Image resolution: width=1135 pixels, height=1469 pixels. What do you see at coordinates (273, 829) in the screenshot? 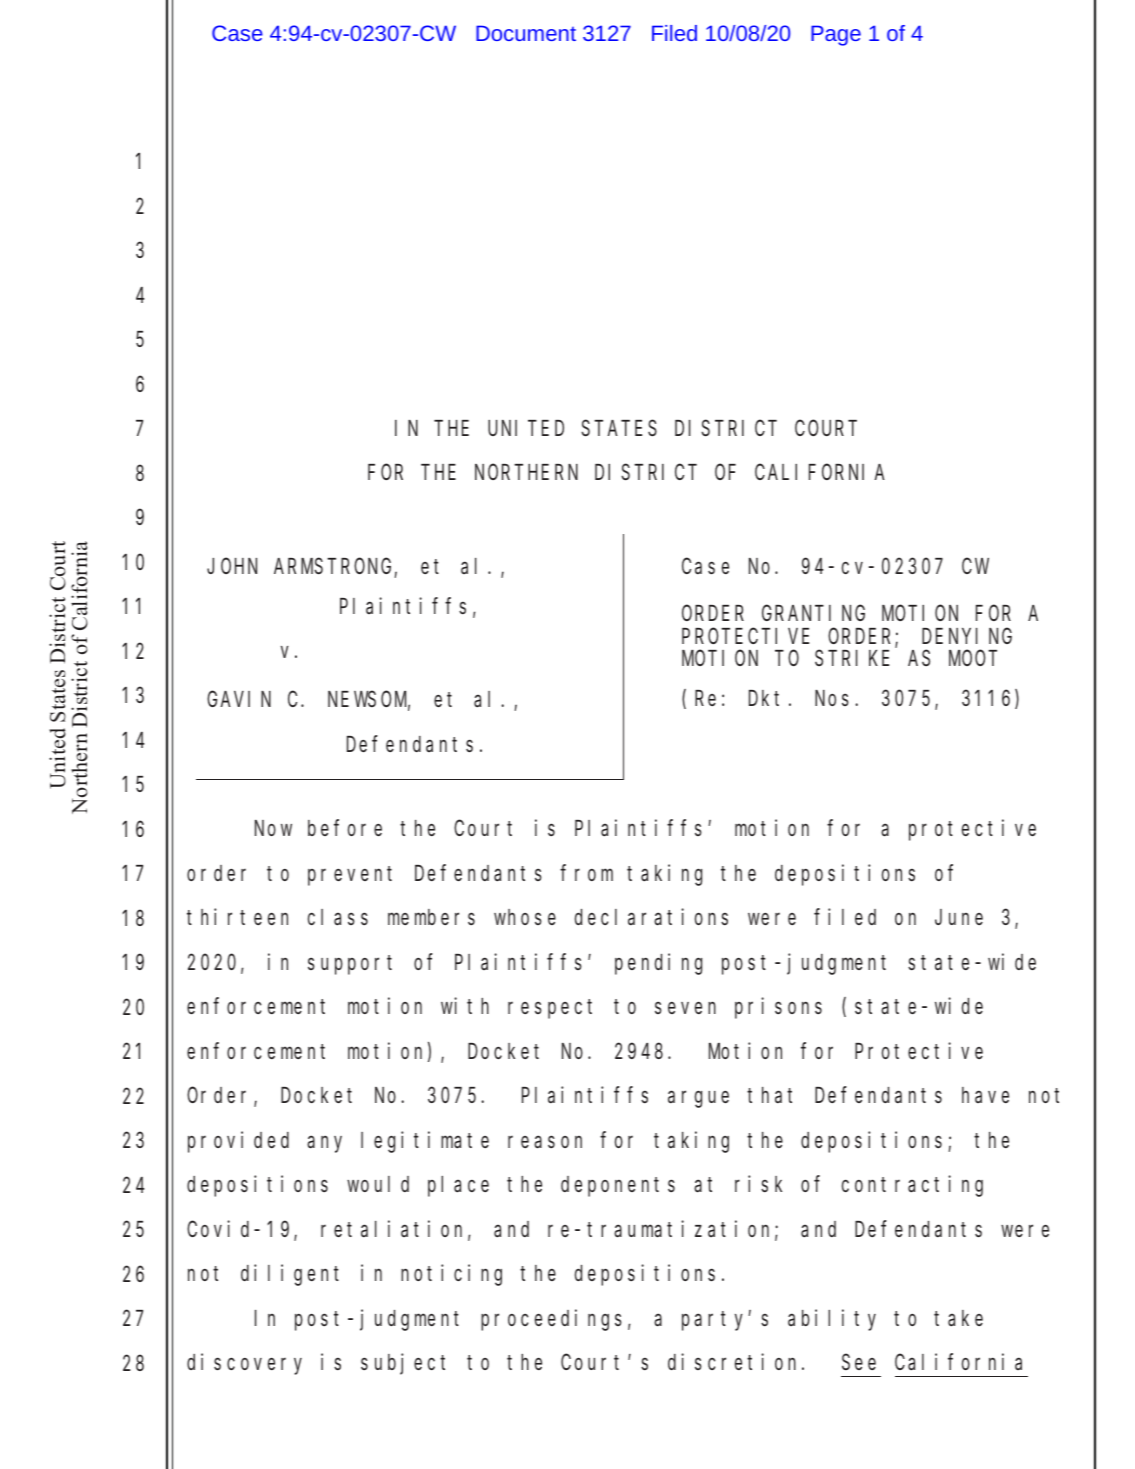
I see `Now` at bounding box center [273, 829].
